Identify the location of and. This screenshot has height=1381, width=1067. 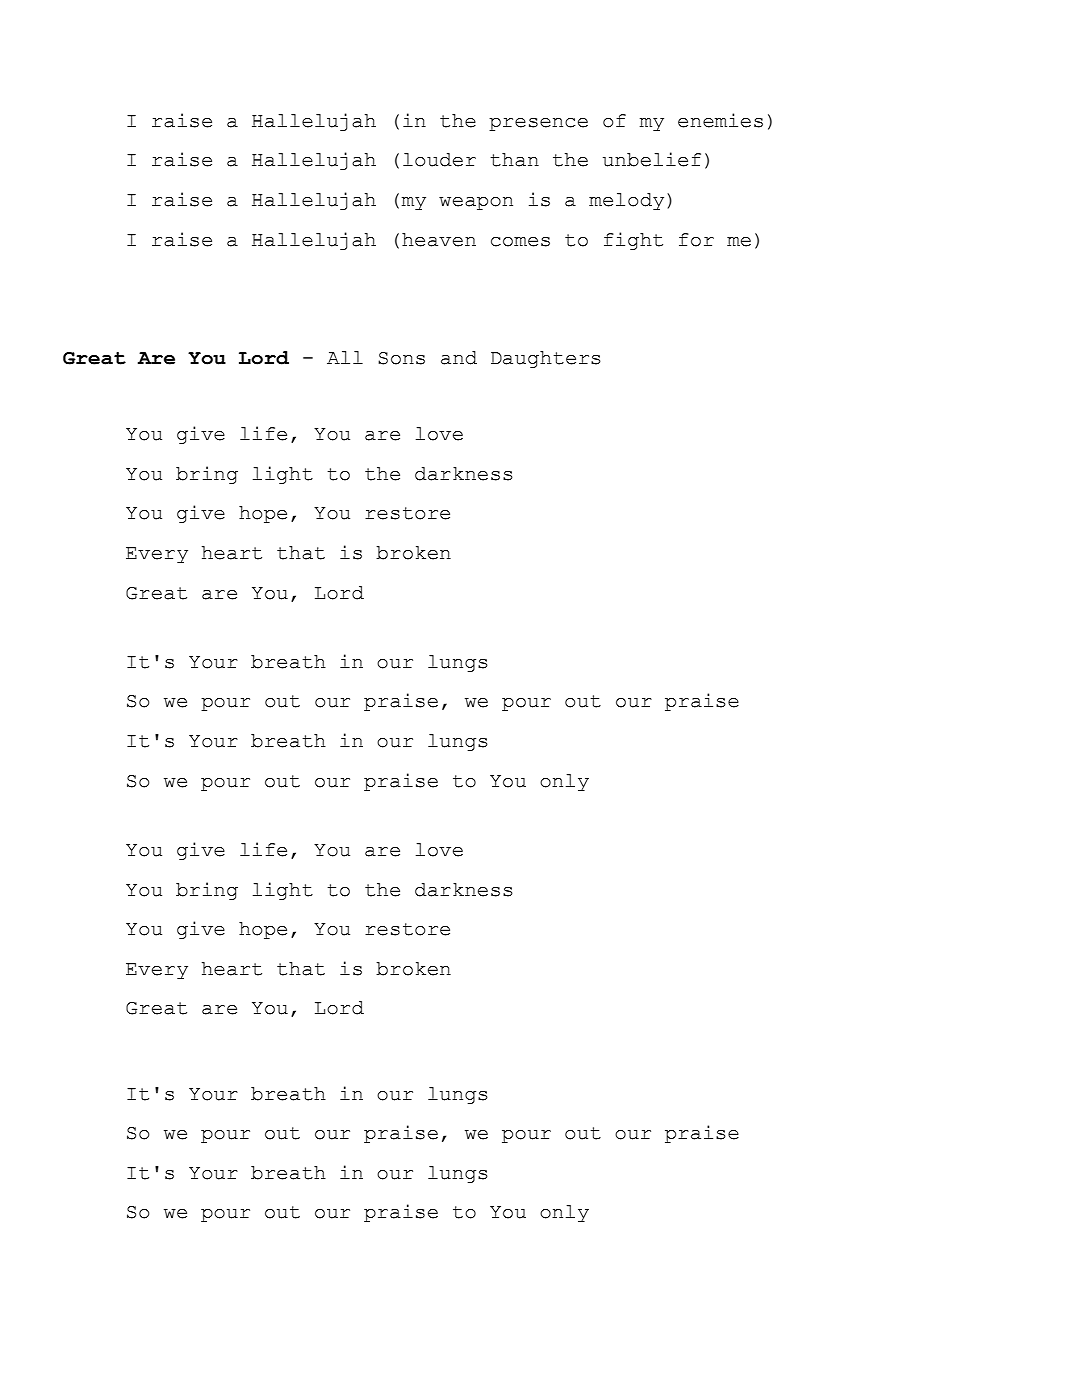
(459, 358).
